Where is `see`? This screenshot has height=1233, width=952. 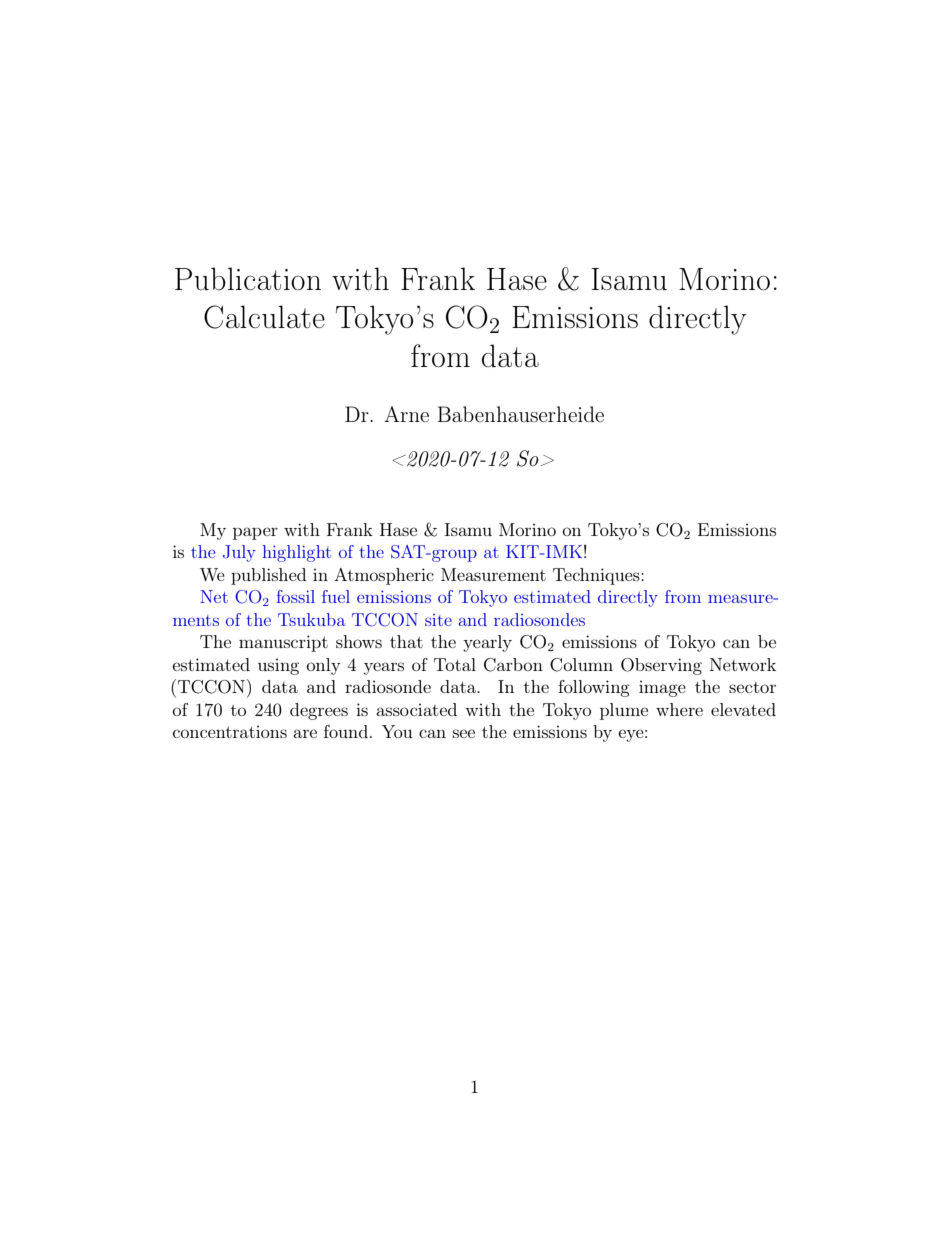 see is located at coordinates (464, 733).
